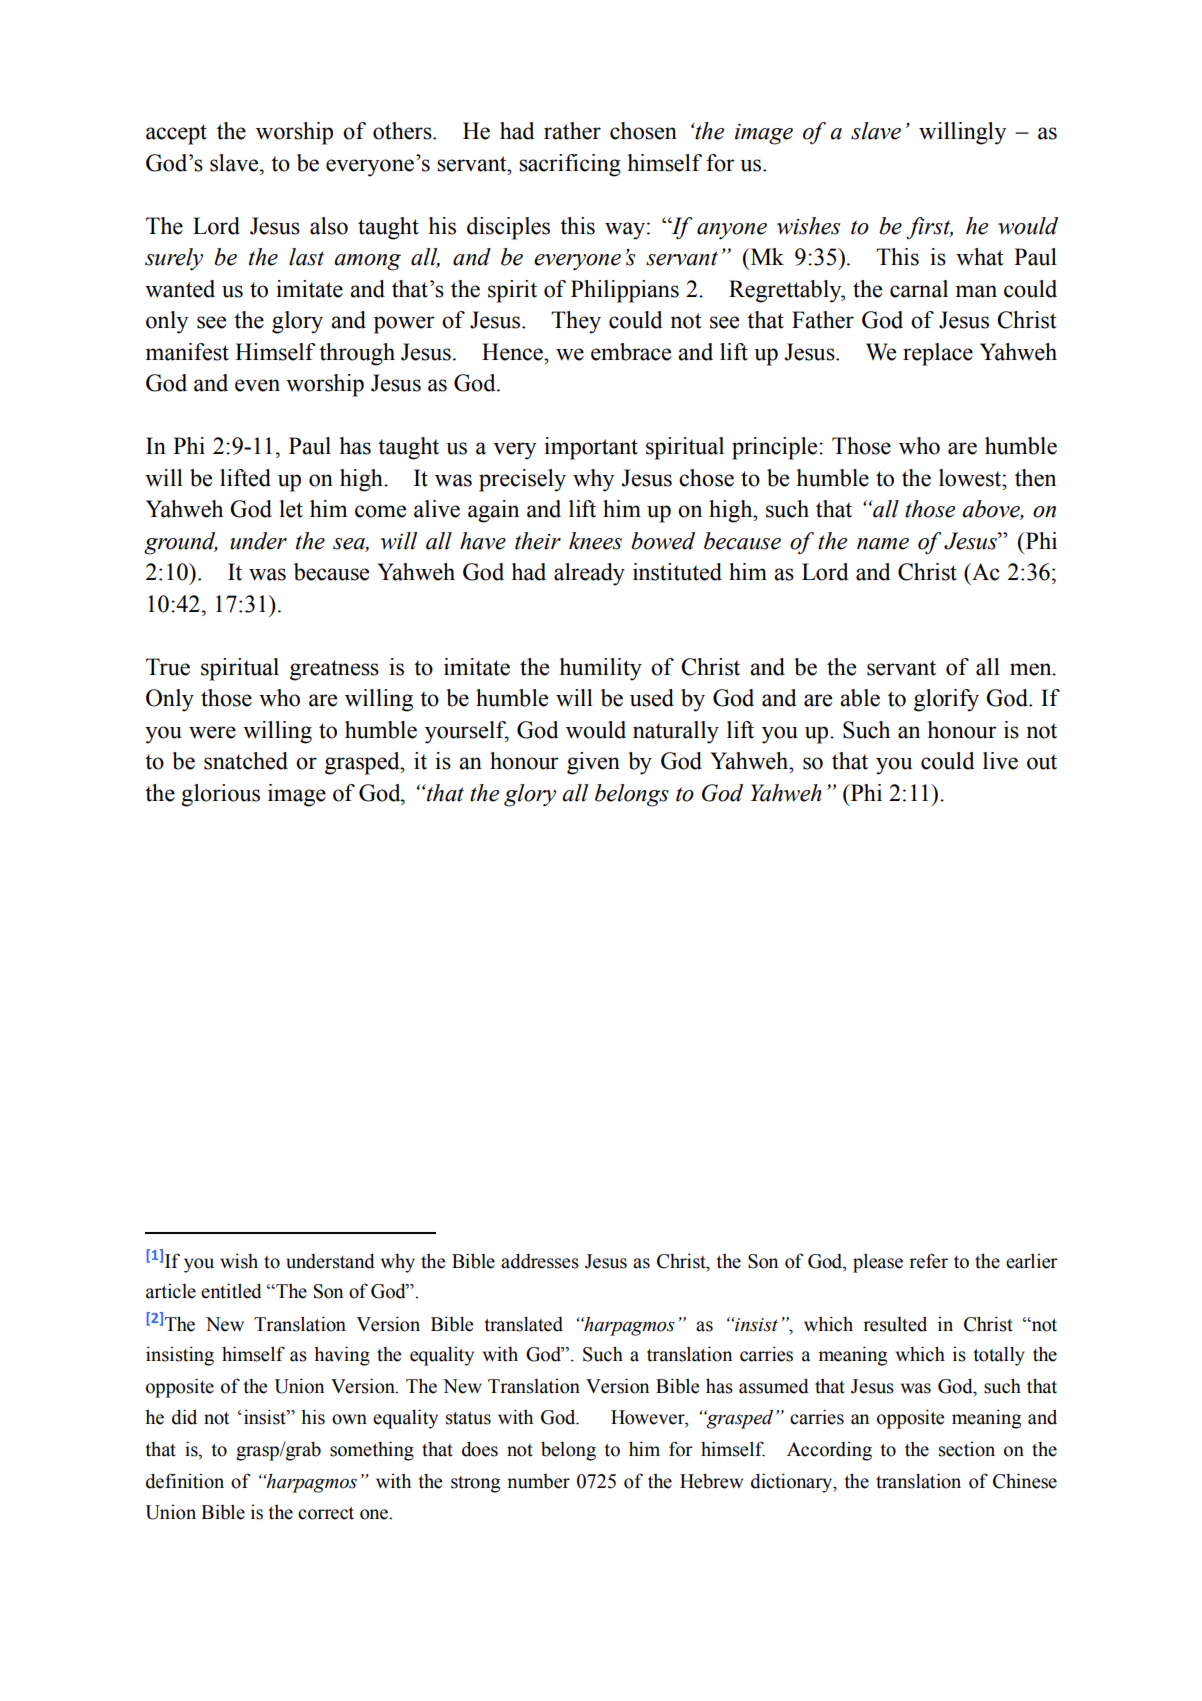  I want to click on sacrificing, so click(570, 165).
